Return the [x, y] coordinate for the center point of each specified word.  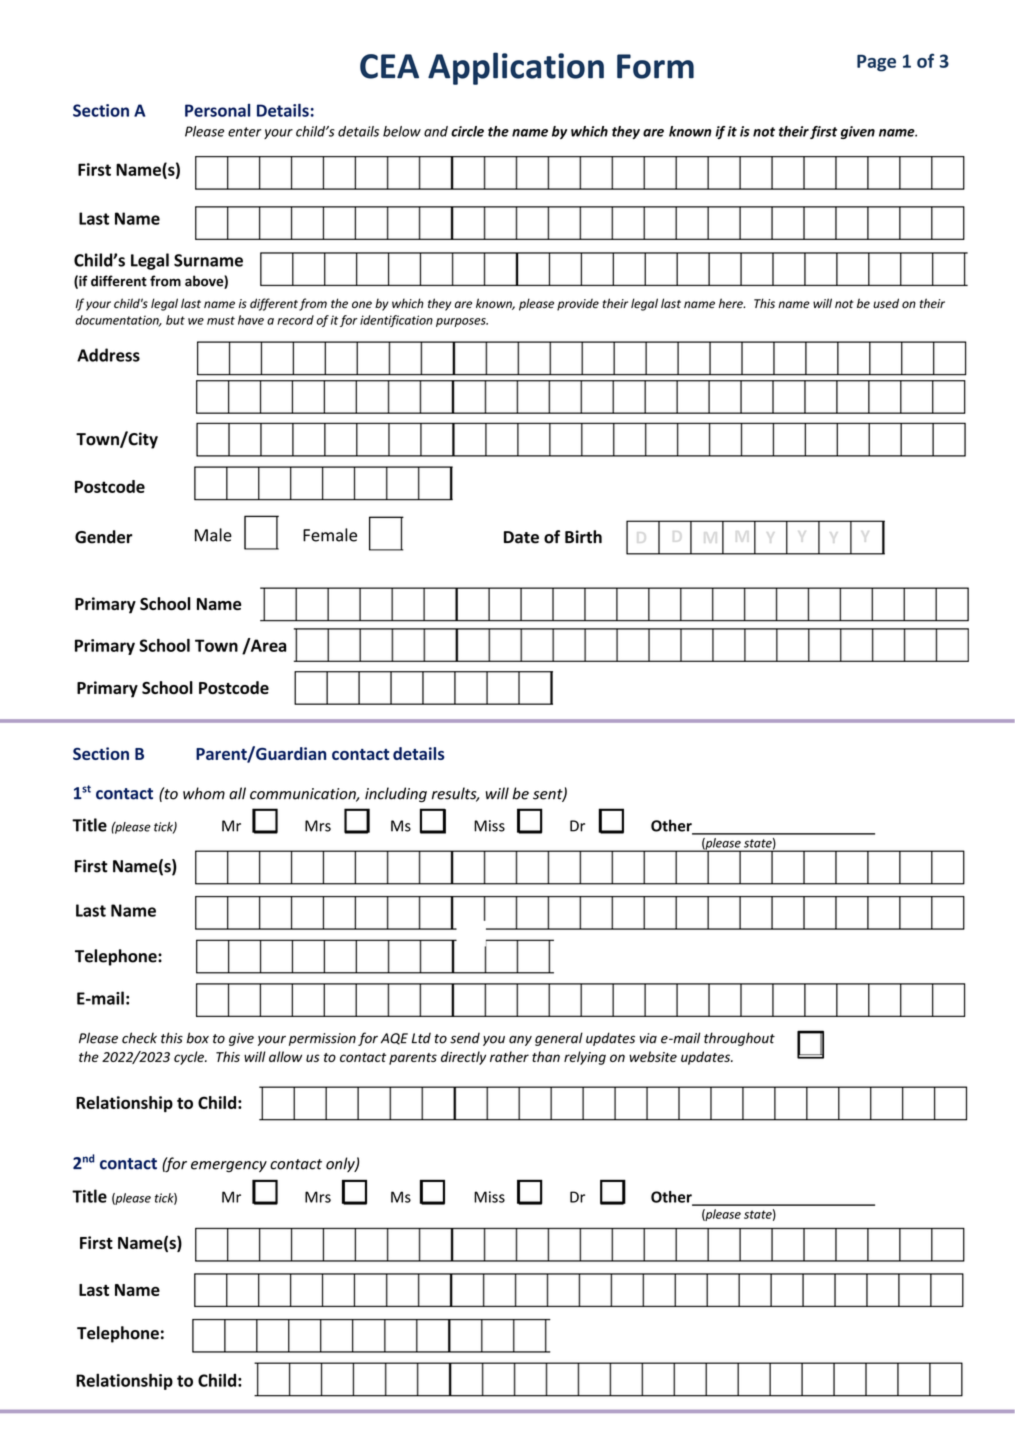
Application [516, 68]
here [732, 303]
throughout [739, 1039]
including [396, 795]
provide [578, 305]
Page [876, 63]
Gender [104, 537]
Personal [217, 110]
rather [509, 1056]
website [653, 1056]
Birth [583, 537]
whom [204, 793]
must [221, 320]
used [886, 303]
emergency [229, 1166]
